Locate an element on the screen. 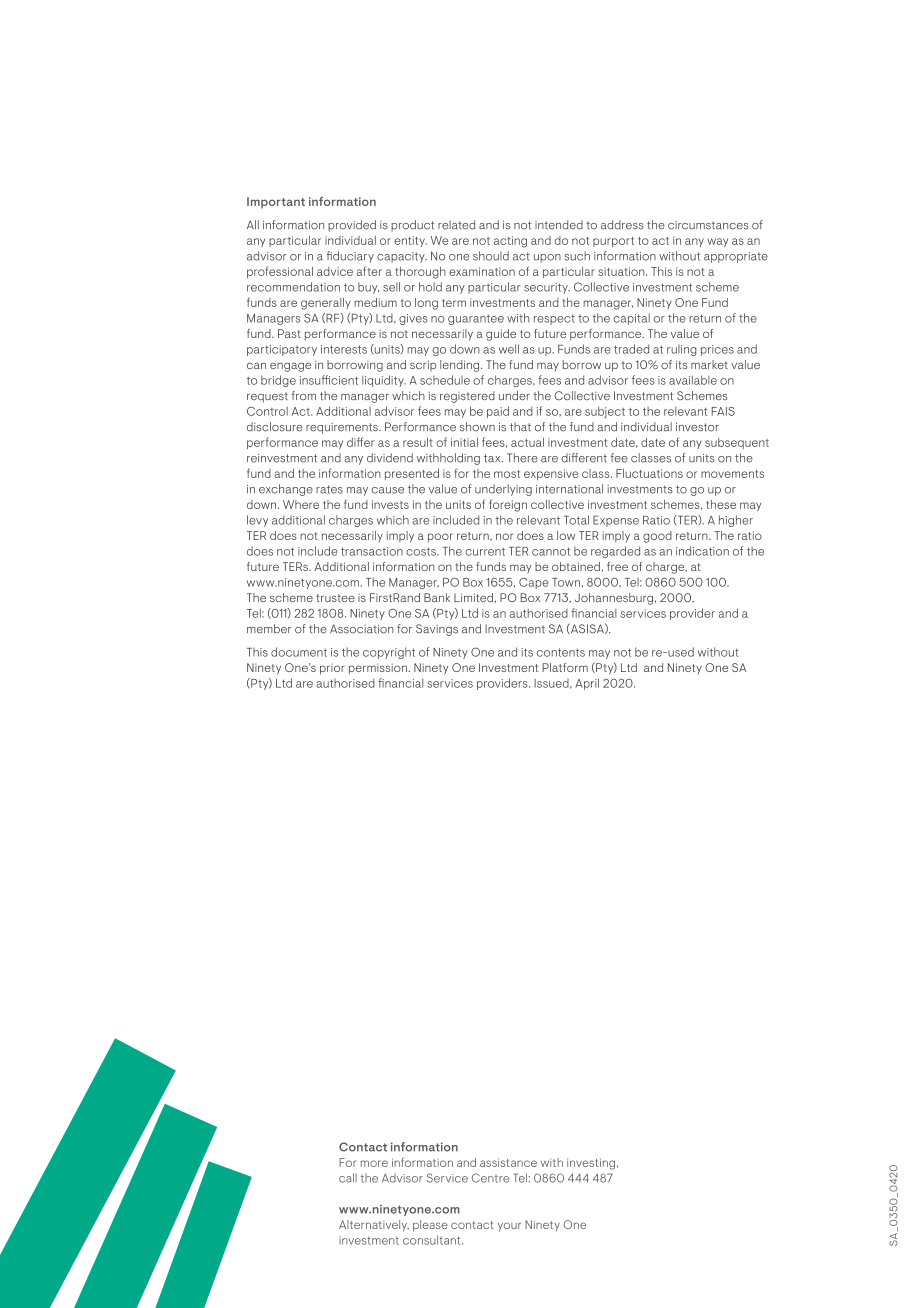  assistance is located at coordinates (508, 1162).
